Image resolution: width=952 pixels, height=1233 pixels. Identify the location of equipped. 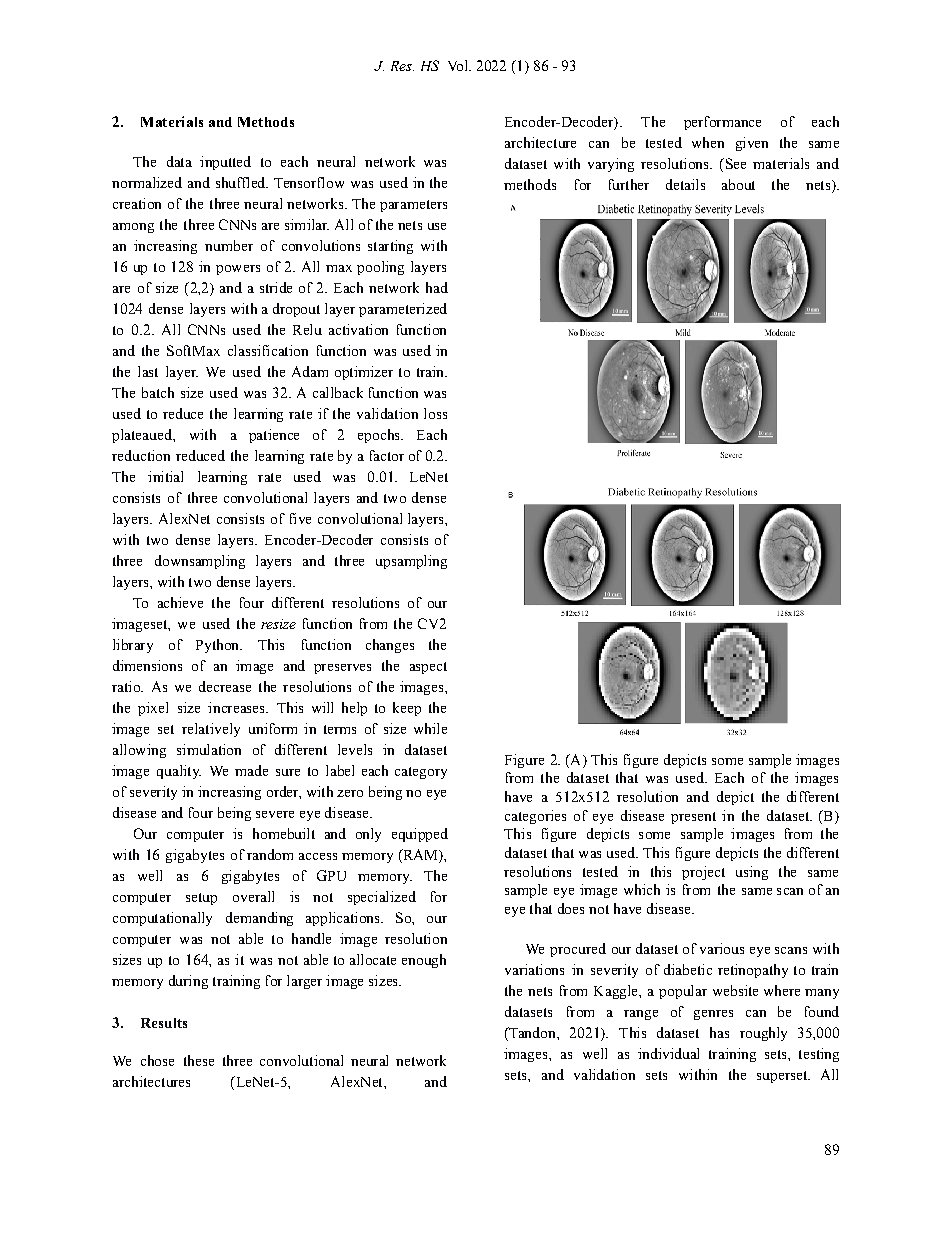
(420, 835).
